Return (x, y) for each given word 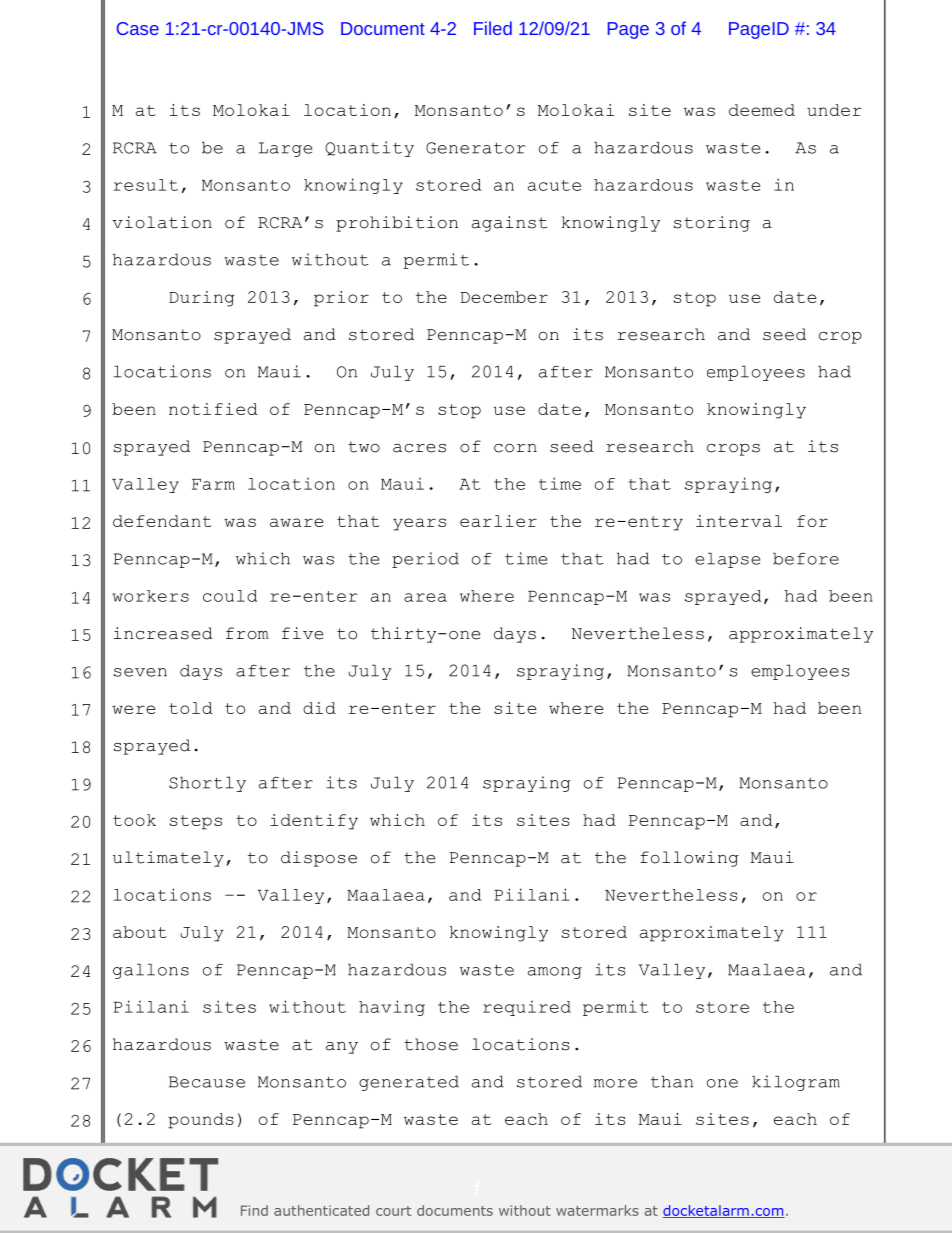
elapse (727, 560)
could (230, 596)
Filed (493, 28)
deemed (762, 110)
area (425, 597)
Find (254, 1210)
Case (138, 28)
